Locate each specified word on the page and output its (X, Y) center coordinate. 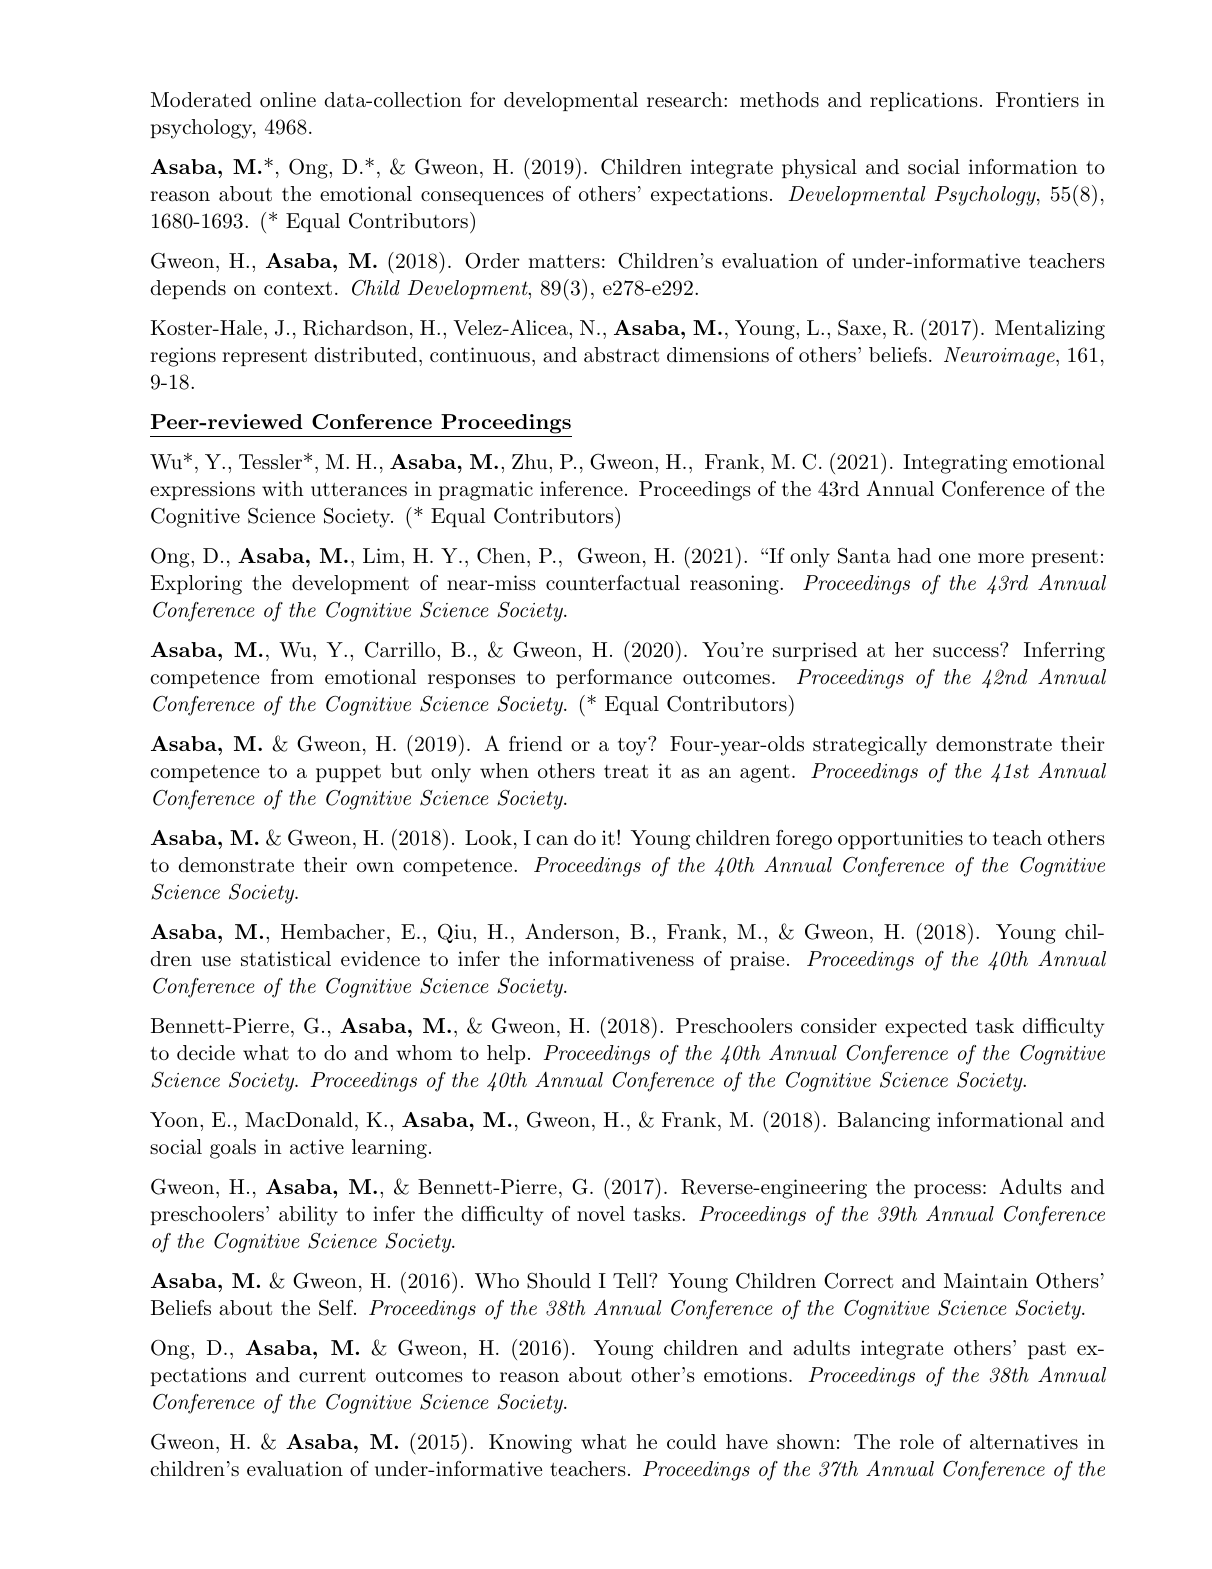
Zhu (531, 461)
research (685, 100)
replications (924, 101)
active (317, 1147)
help (506, 1054)
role (917, 1441)
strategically (870, 746)
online (288, 99)
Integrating (955, 464)
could (691, 1442)
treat (626, 772)
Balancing (884, 1122)
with (283, 489)
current (332, 1376)
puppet (348, 773)
